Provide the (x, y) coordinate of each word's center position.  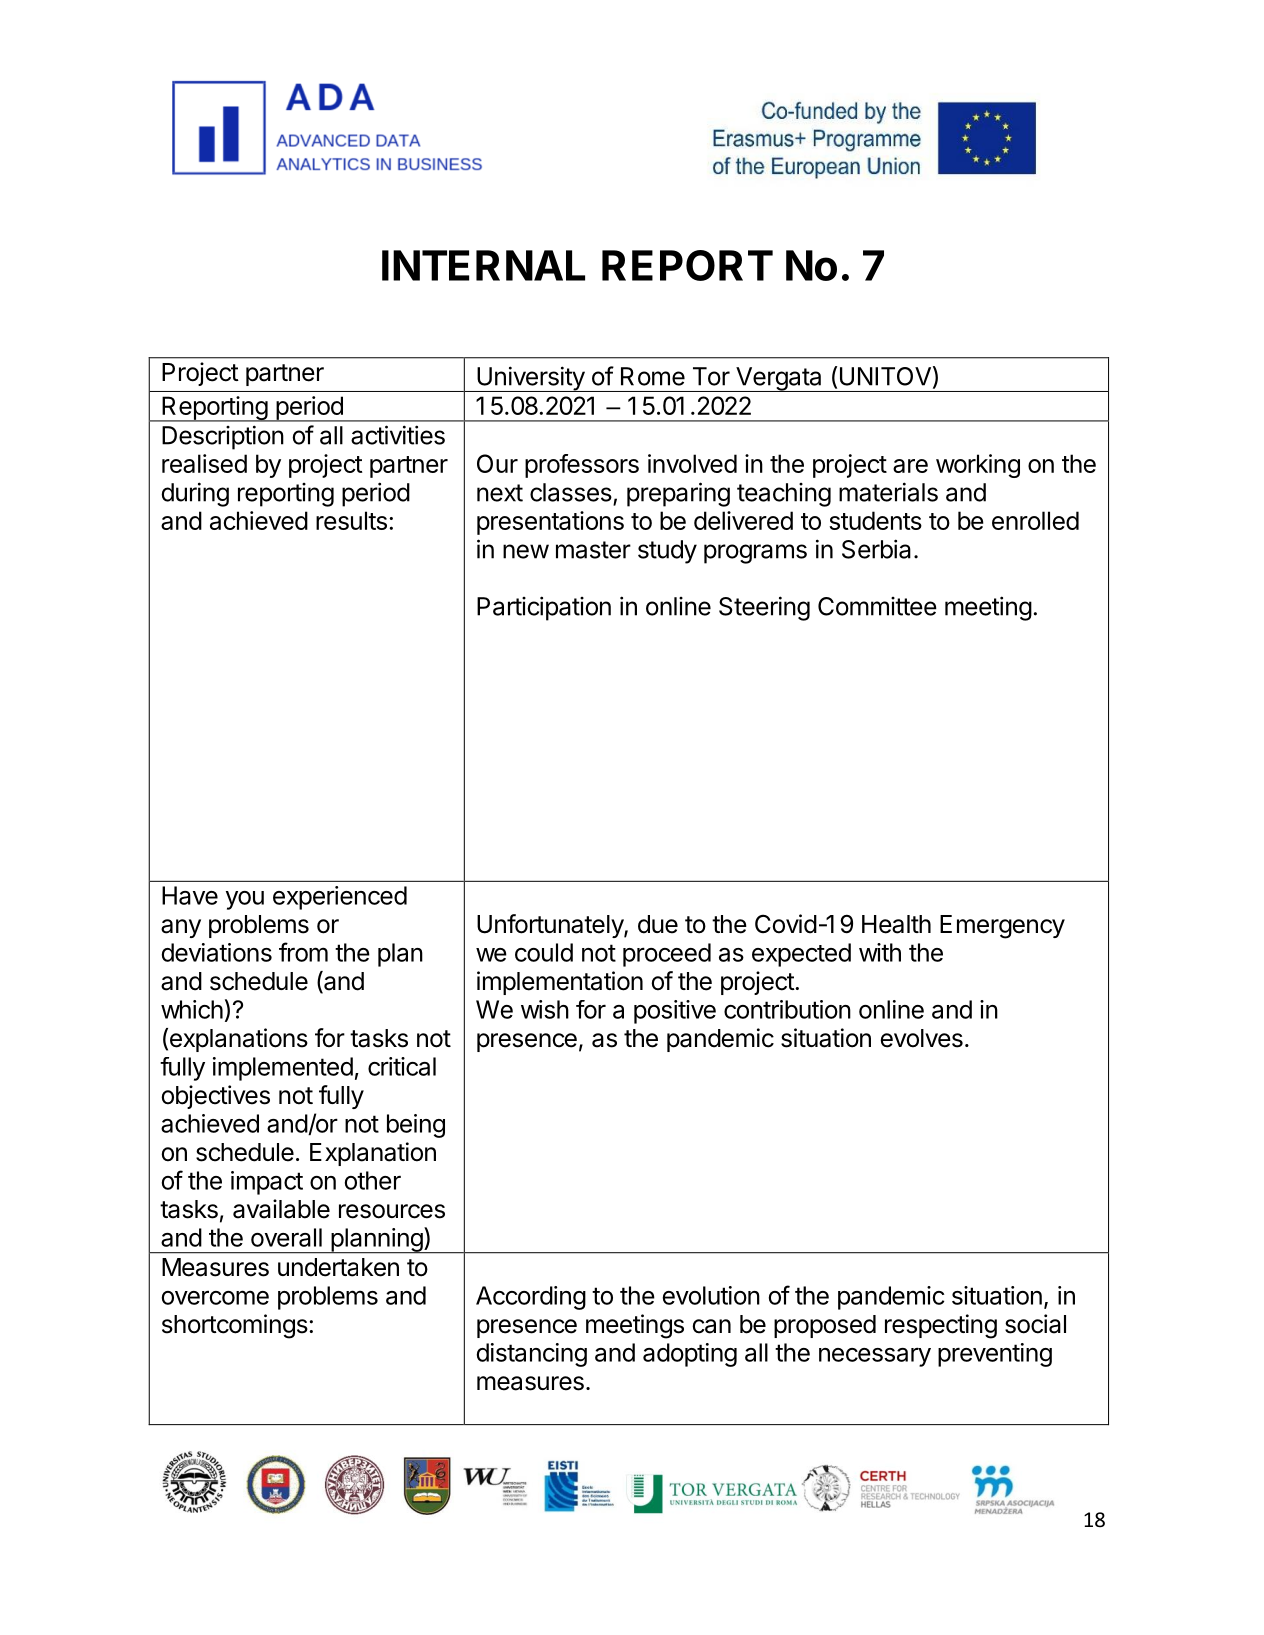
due (658, 924)
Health (896, 924)
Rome (653, 376)
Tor (711, 376)
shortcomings (235, 1326)
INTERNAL (483, 265)
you (245, 900)
